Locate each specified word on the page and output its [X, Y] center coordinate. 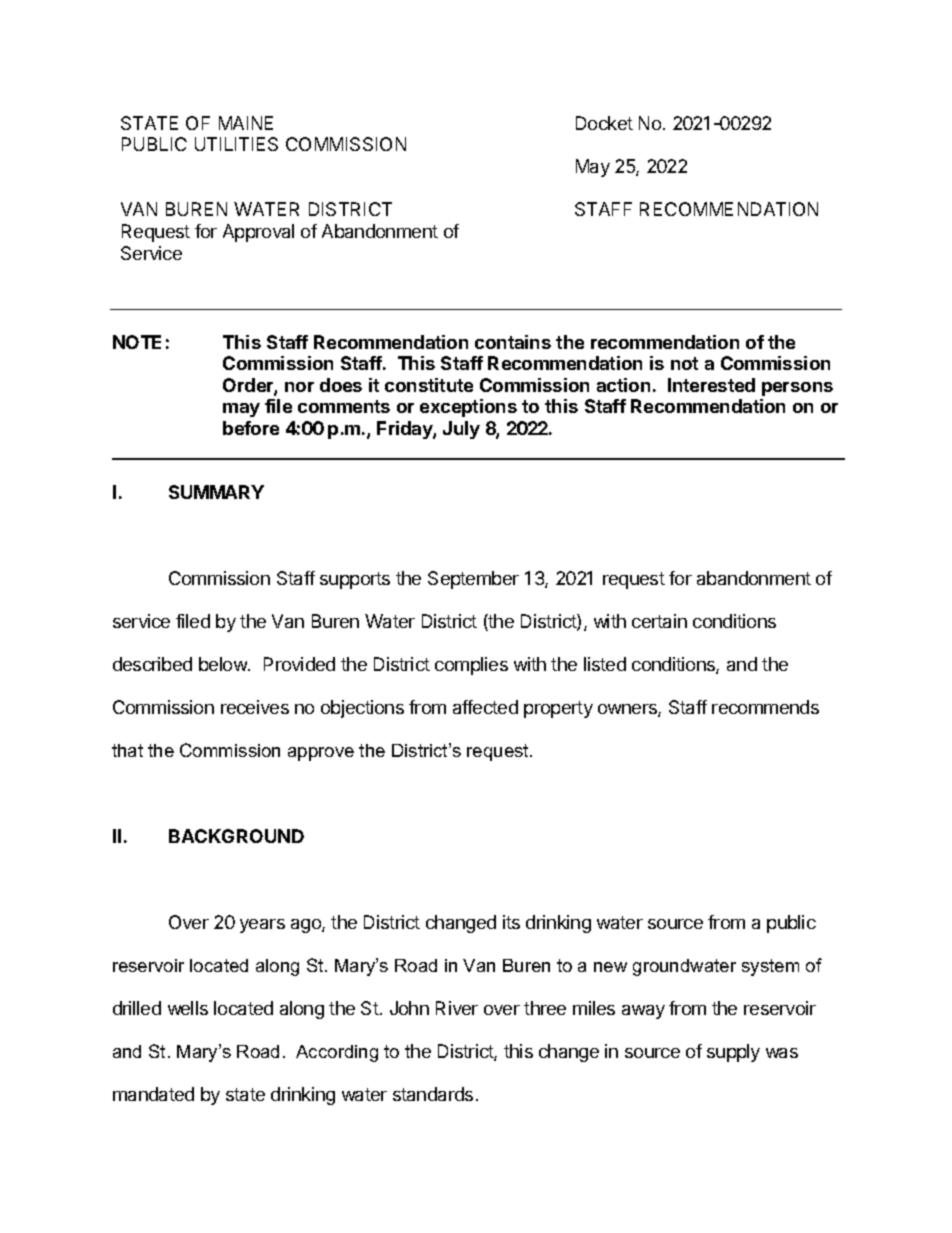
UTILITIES [236, 144]
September [473, 580]
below [224, 664]
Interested [711, 385]
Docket [604, 123]
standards [433, 1094]
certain [659, 621]
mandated [153, 1094]
